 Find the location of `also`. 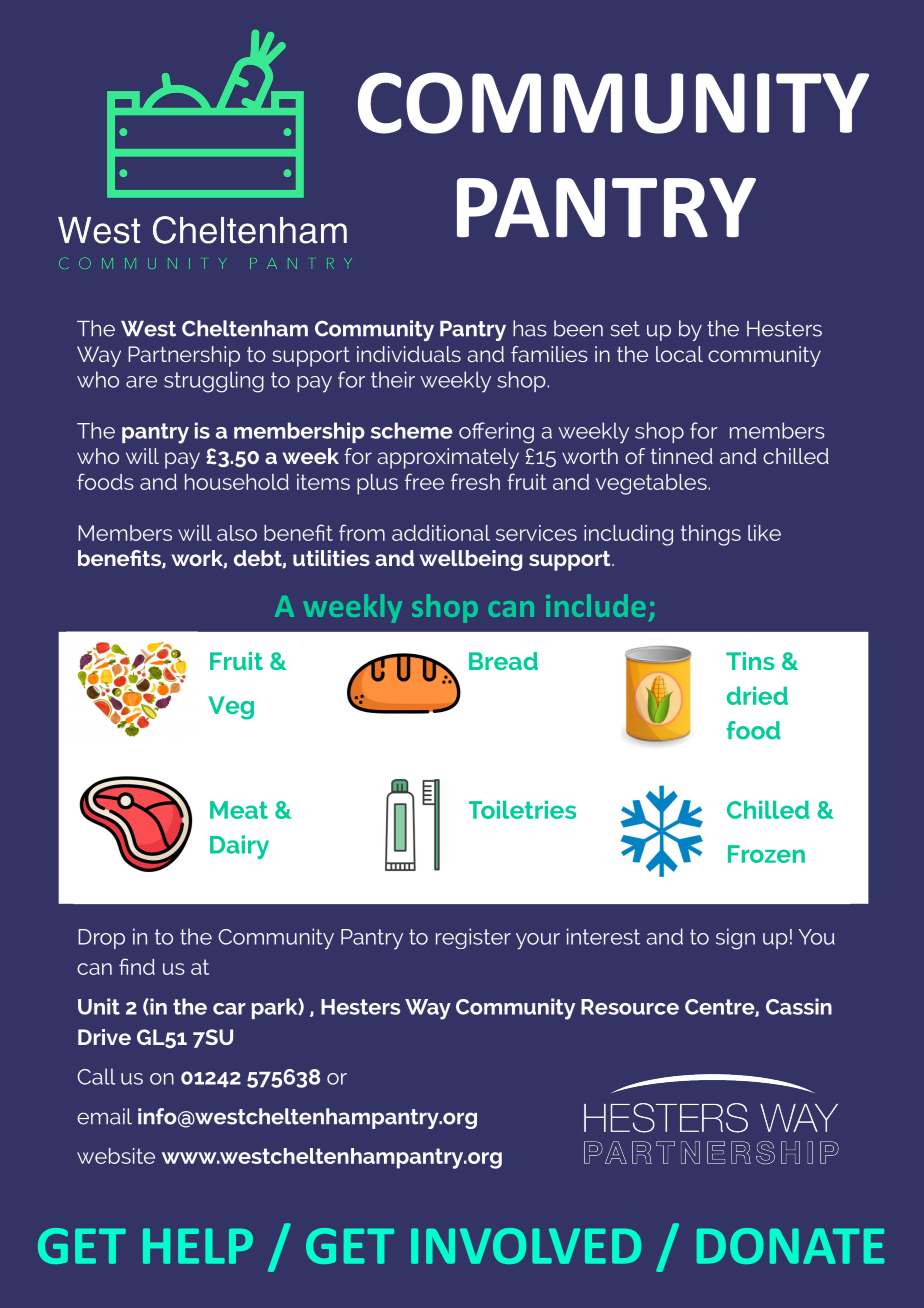

also is located at coordinates (237, 533).
